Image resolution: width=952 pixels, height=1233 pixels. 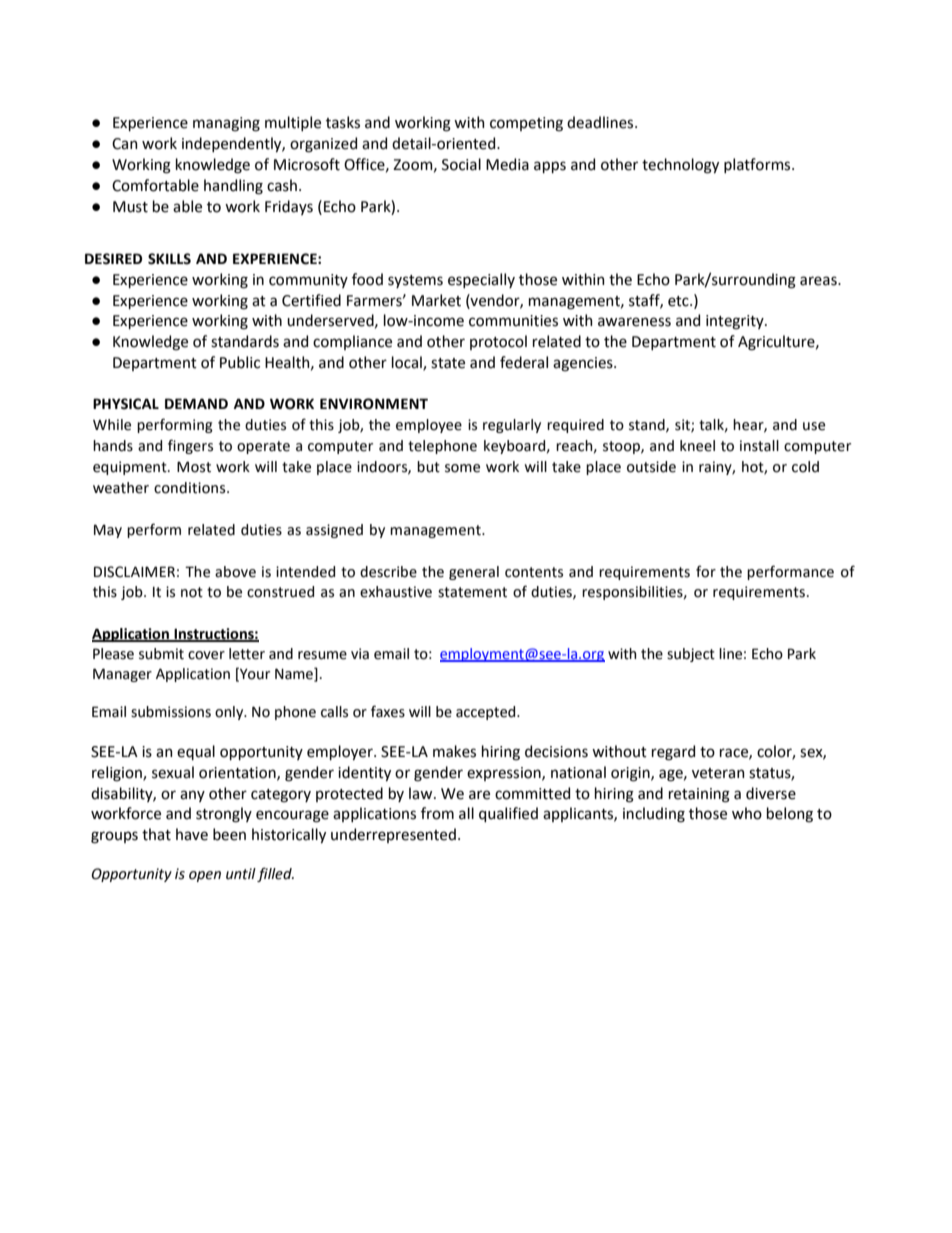 What do you see at coordinates (192, 834) in the screenshot?
I see `have` at bounding box center [192, 834].
